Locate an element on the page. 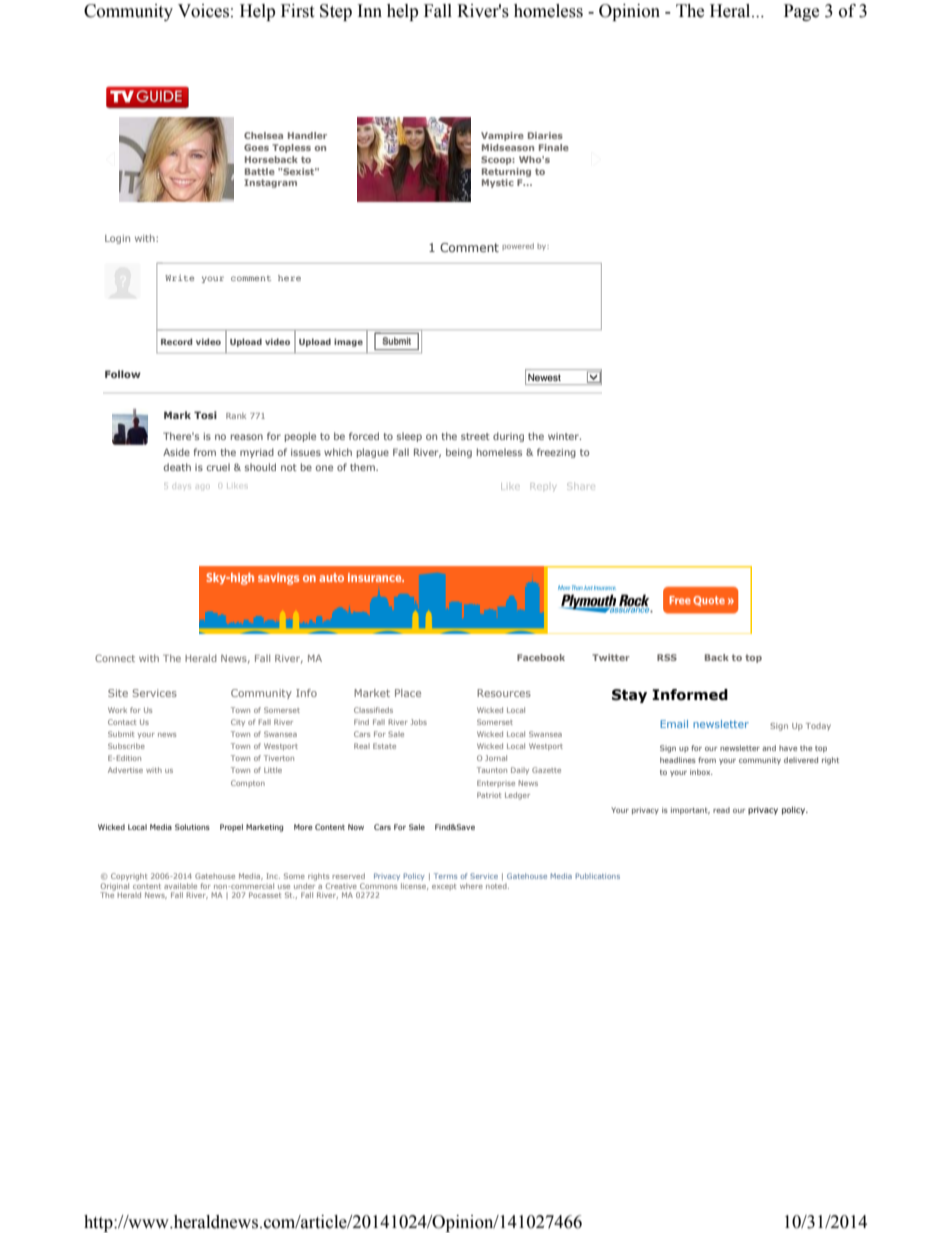 The width and height of the page is (952, 1233). available is located at coordinates (180, 886).
